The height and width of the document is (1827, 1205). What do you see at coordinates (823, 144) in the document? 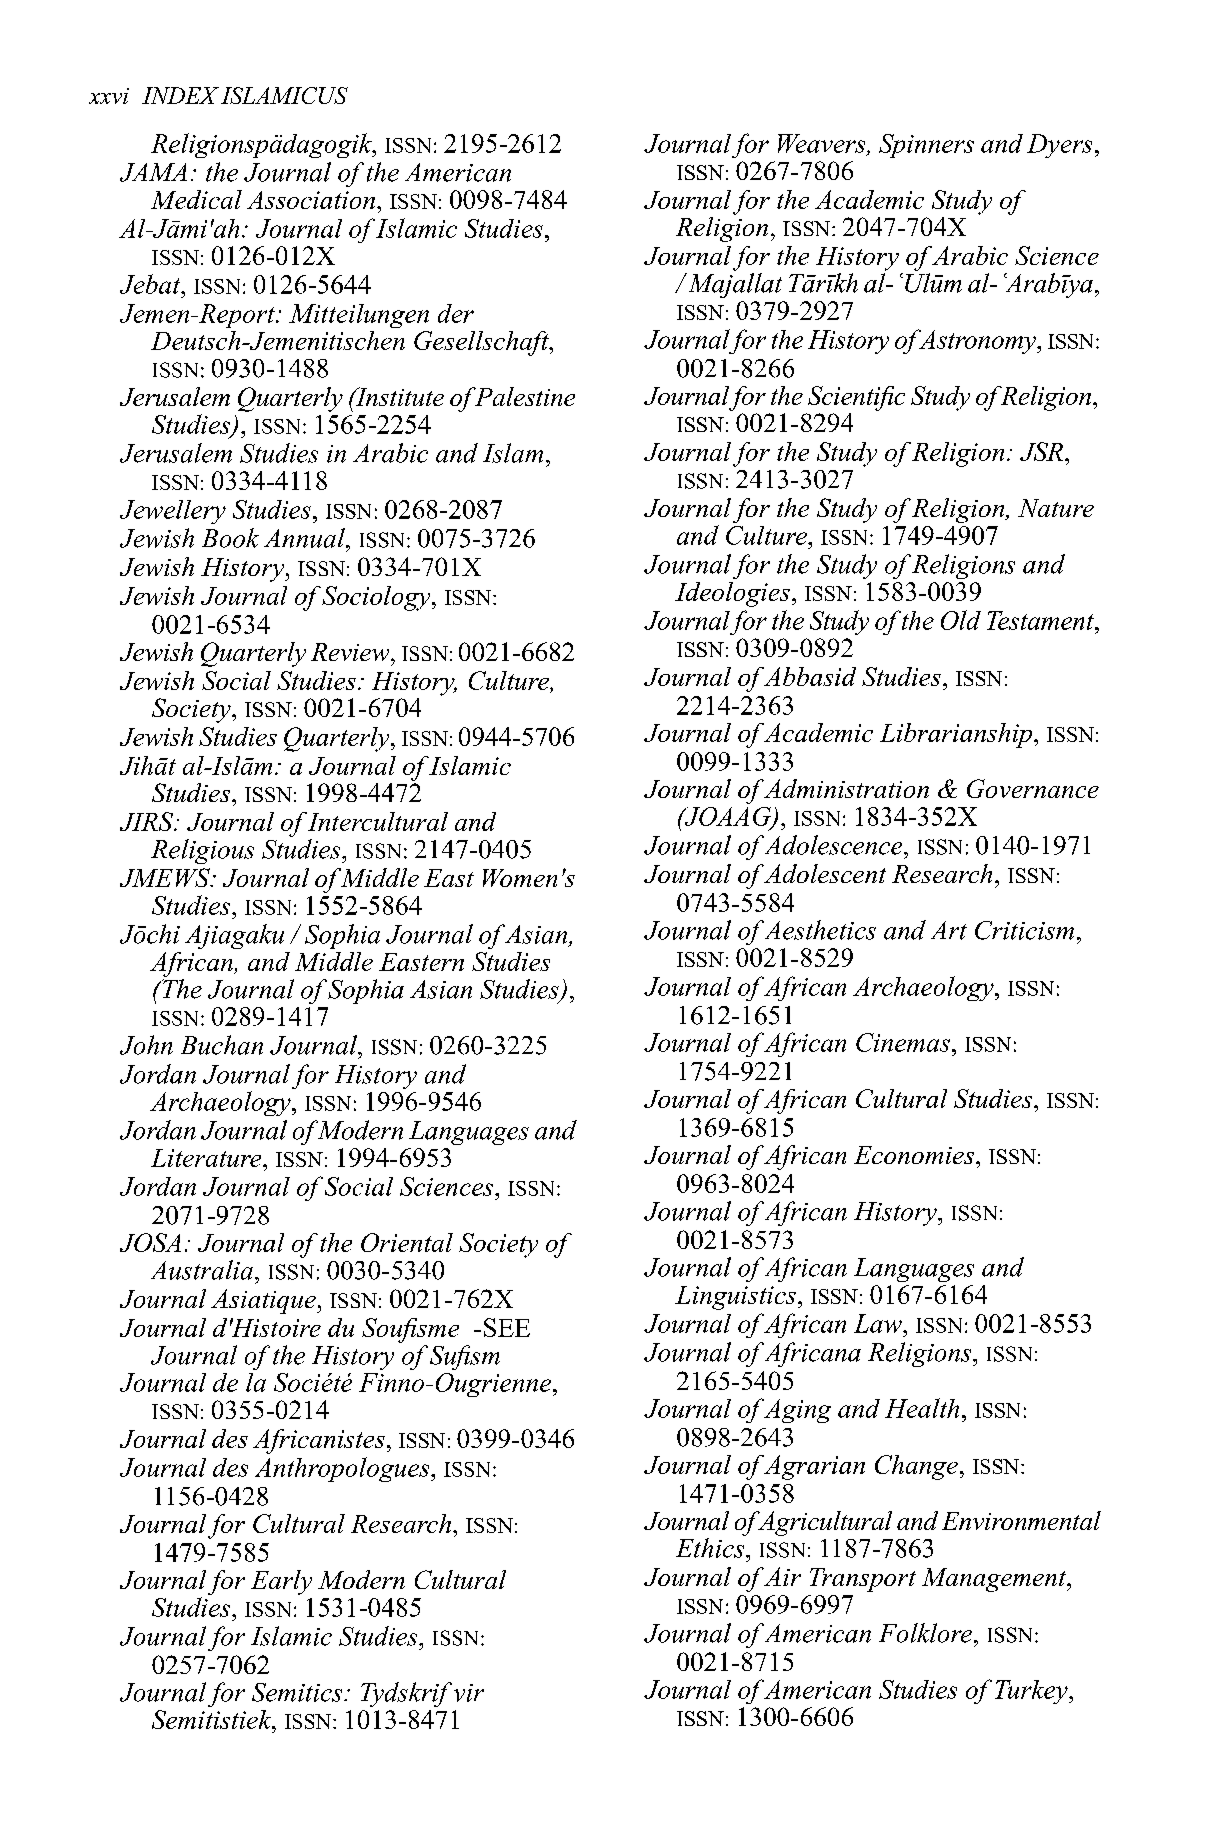
I see `Weavers` at bounding box center [823, 144].
